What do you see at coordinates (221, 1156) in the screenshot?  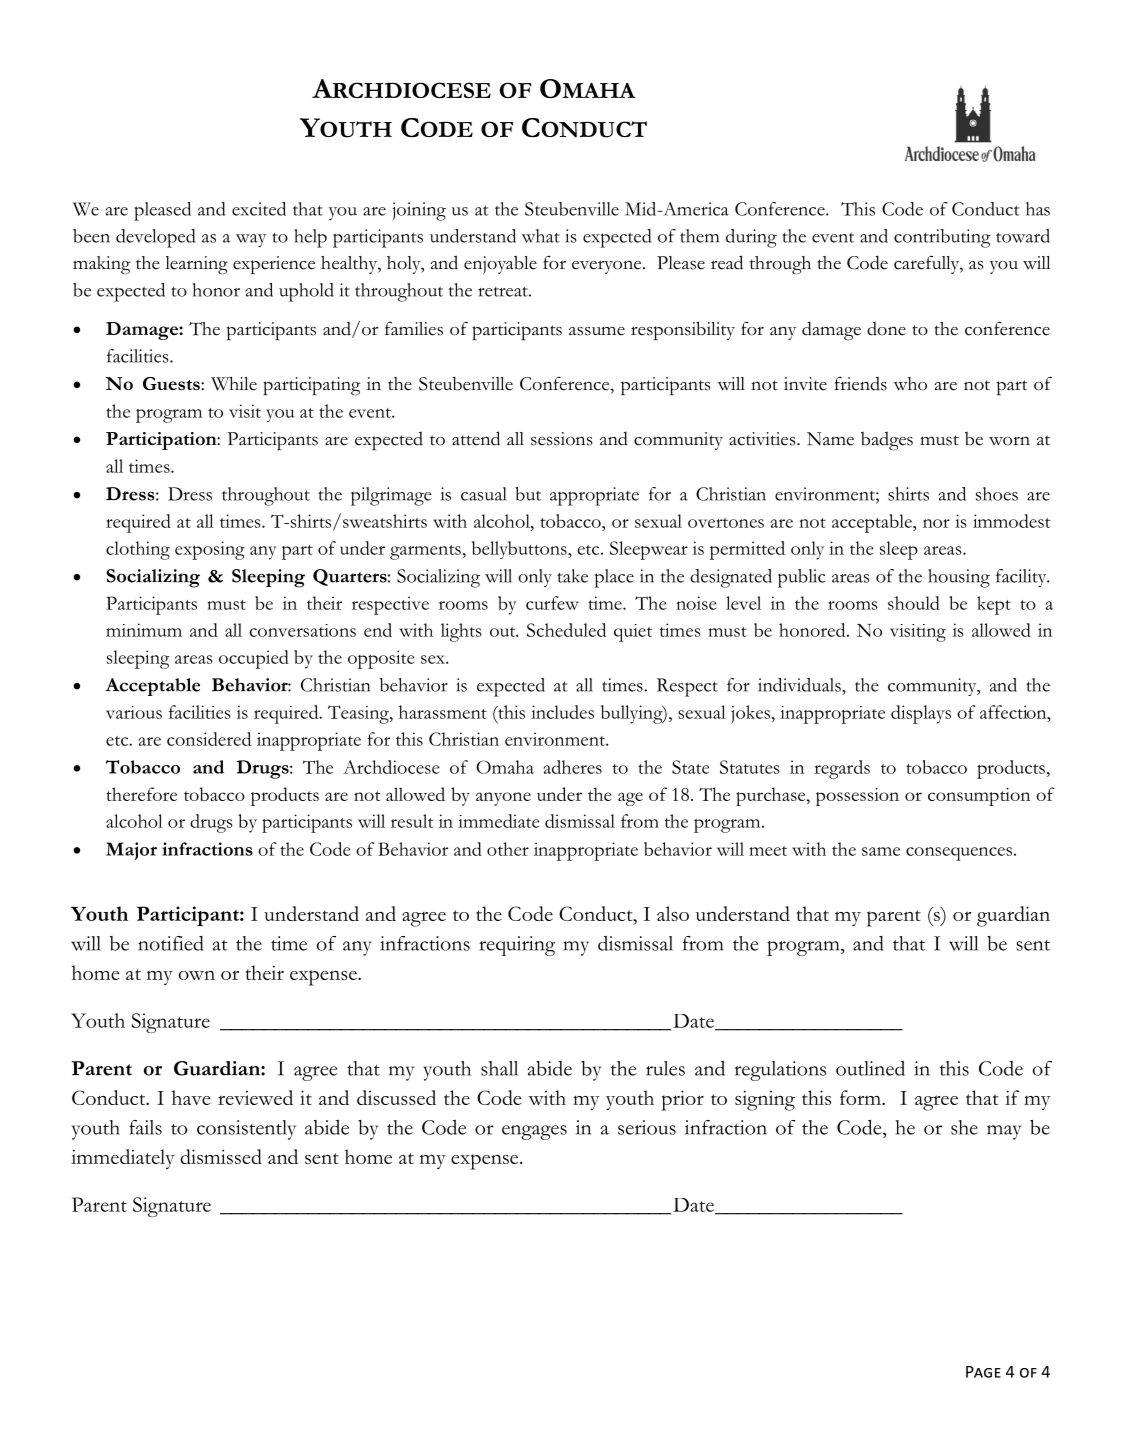 I see `dismissed` at bounding box center [221, 1156].
